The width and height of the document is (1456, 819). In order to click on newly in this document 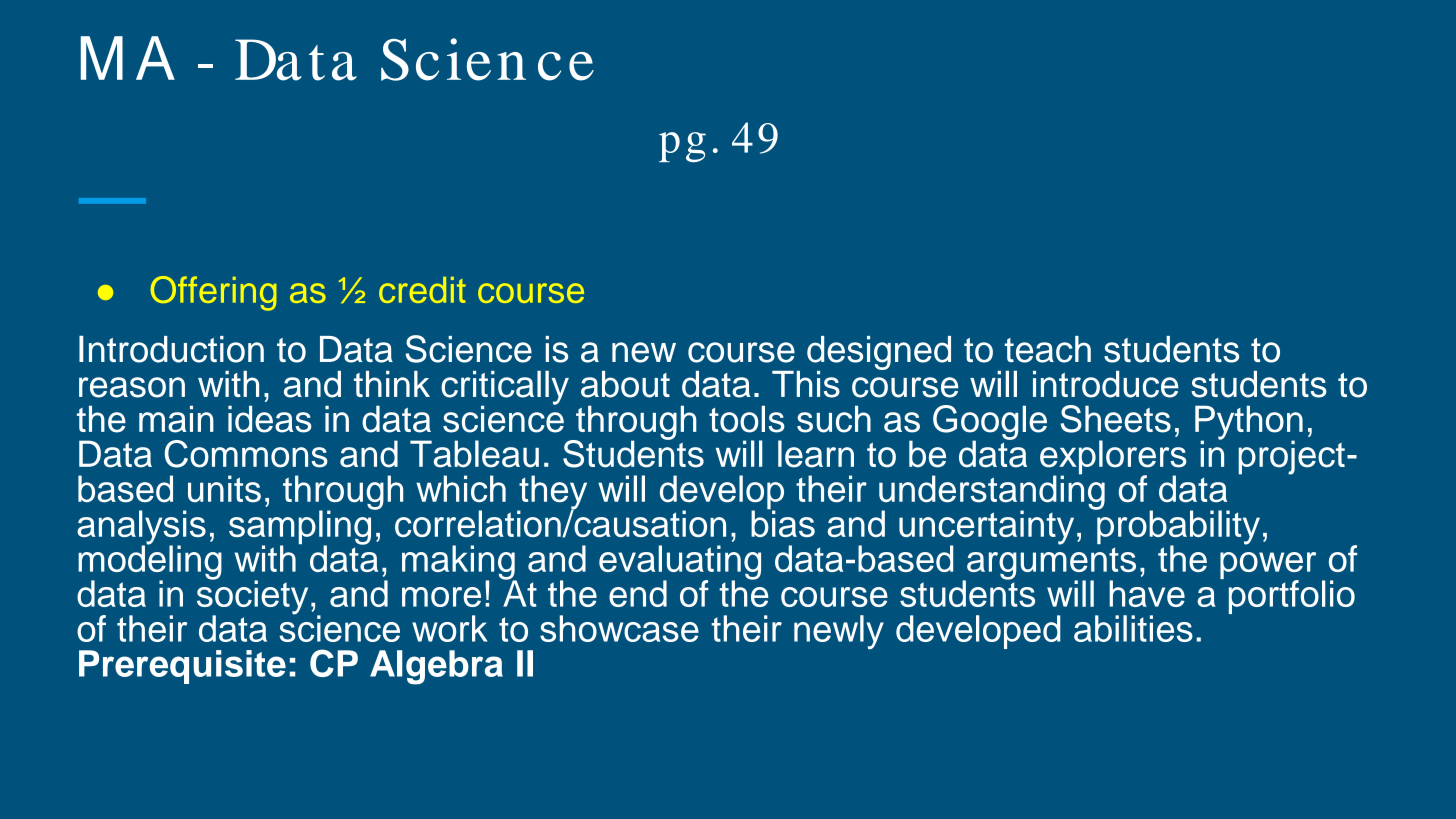, I will do `click(839, 632)`.
